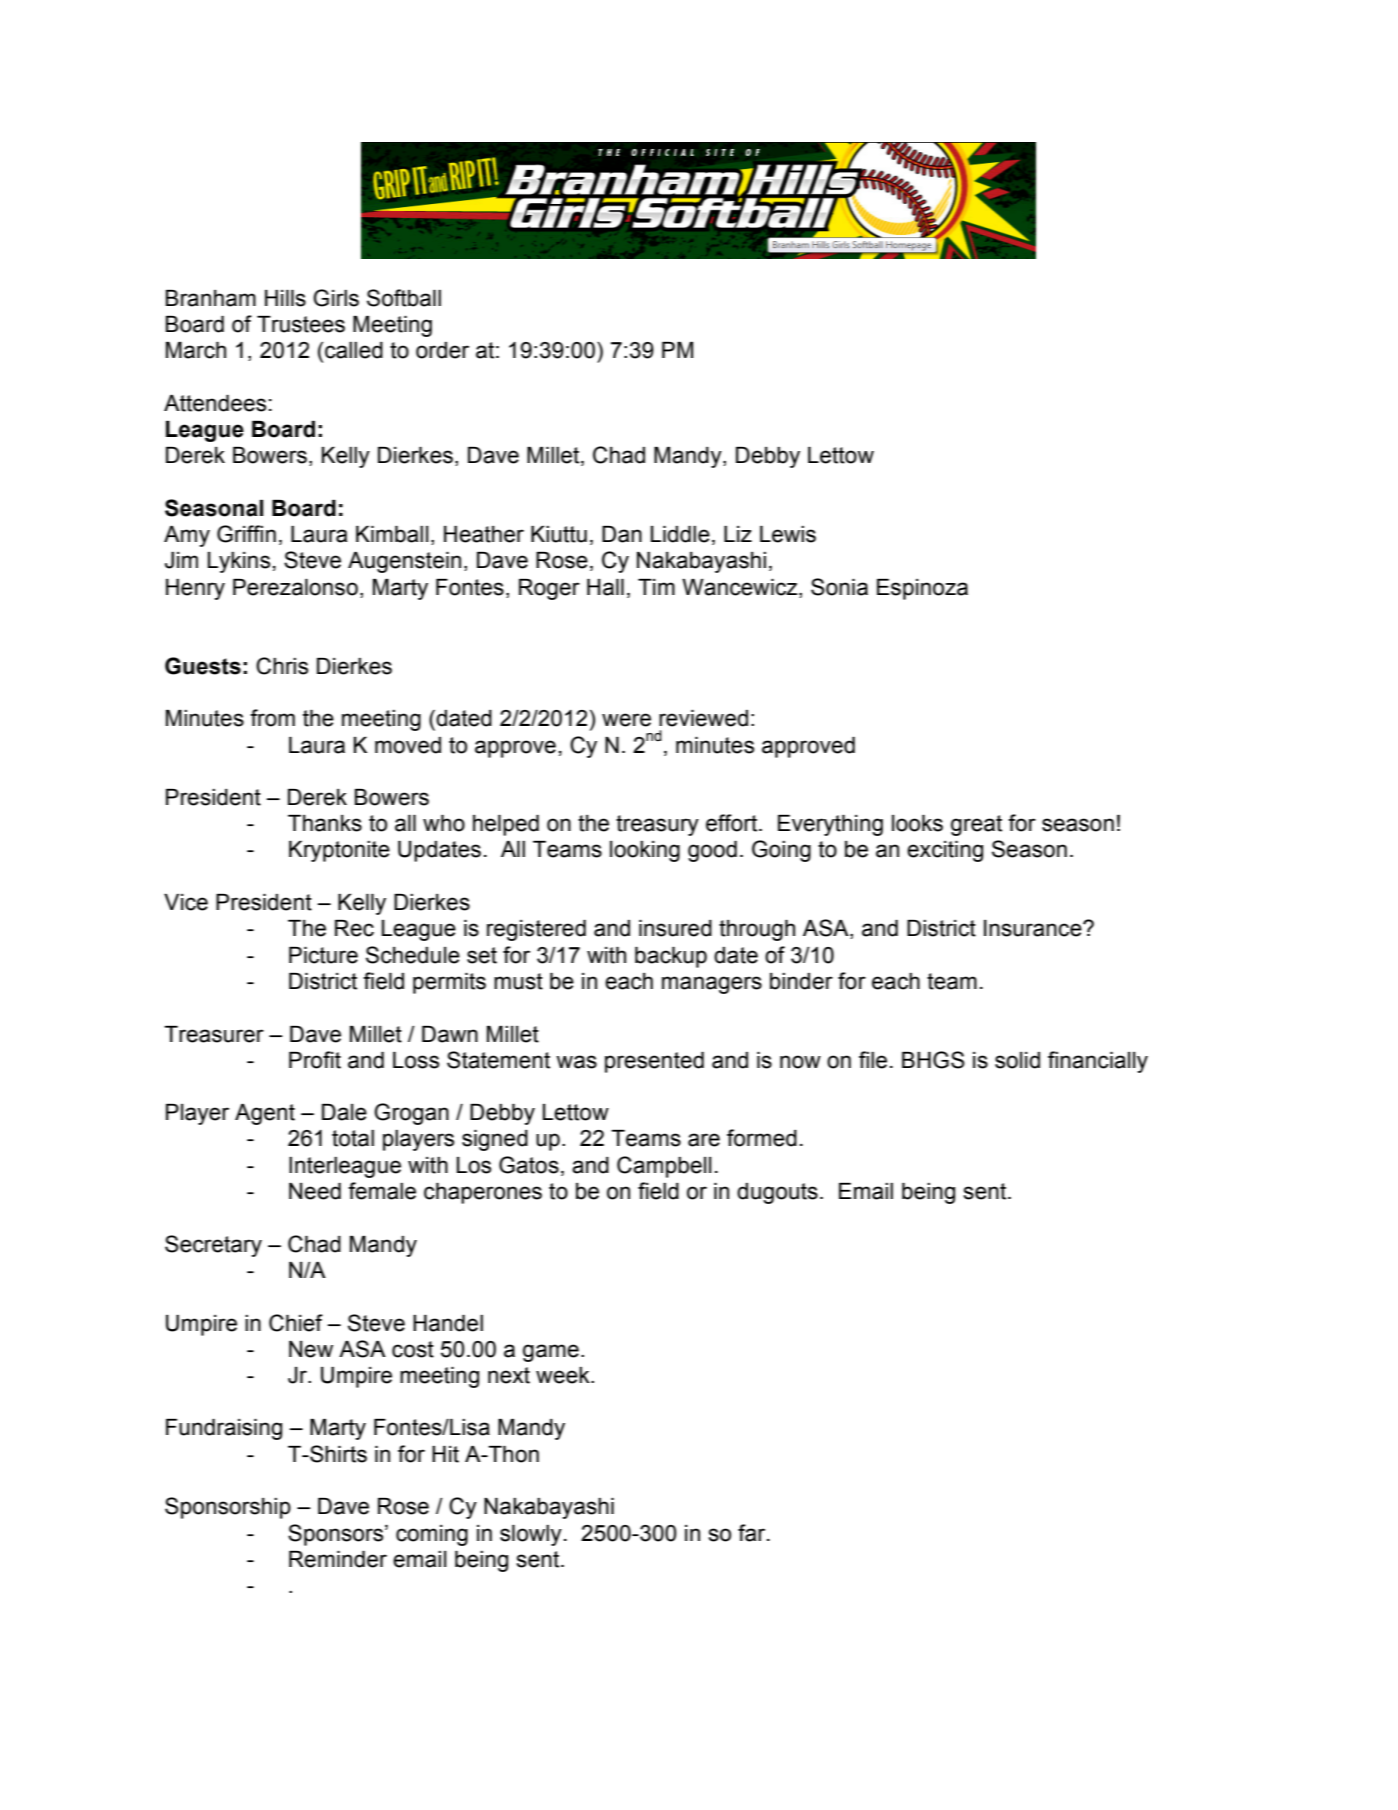 This screenshot has height=1810, width=1398. I want to click on Lewis, so click(788, 534).
